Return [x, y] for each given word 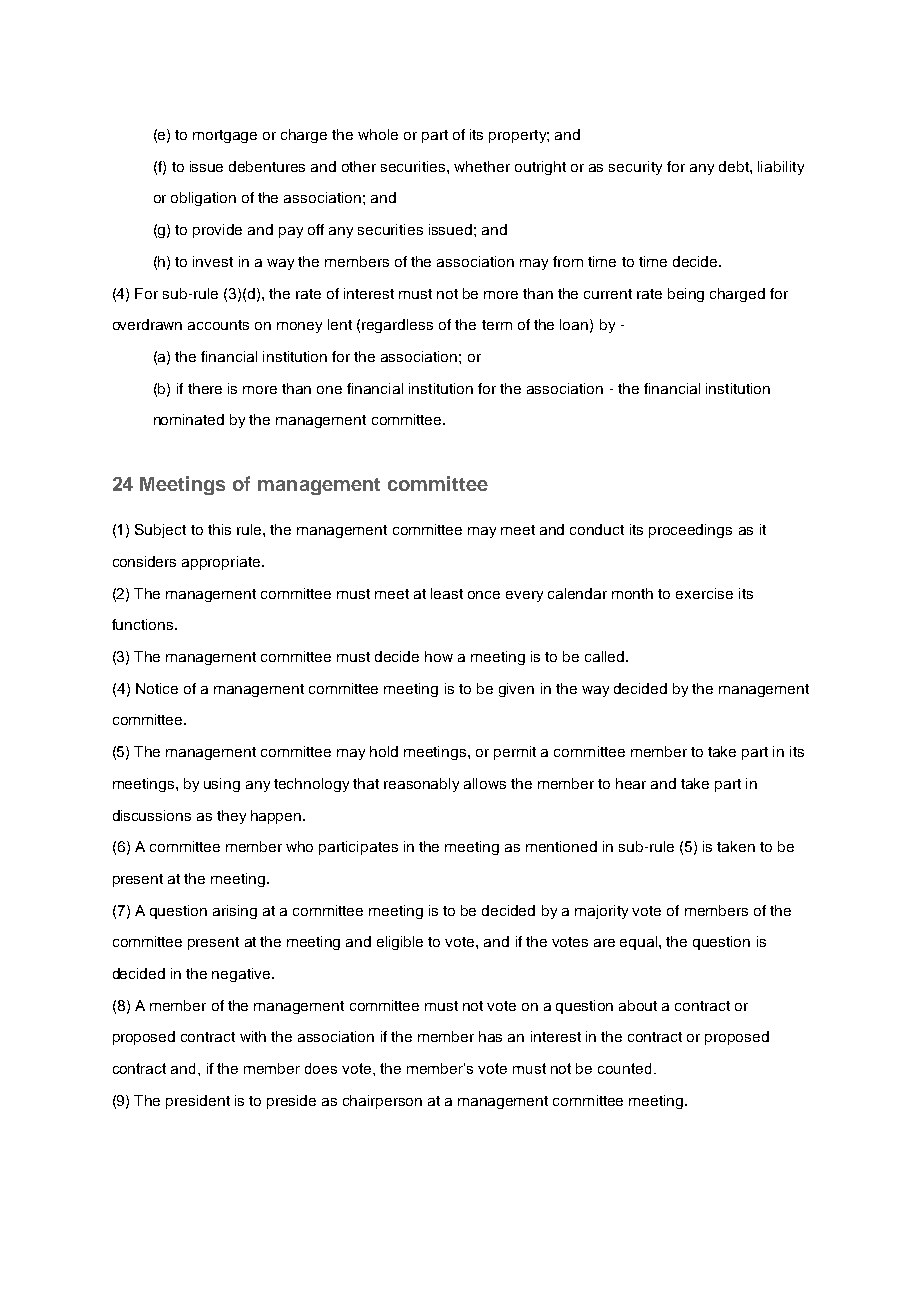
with [253, 1036]
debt [735, 166]
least [447, 593]
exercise [704, 593]
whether [482, 166]
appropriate [222, 563]
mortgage [225, 136]
